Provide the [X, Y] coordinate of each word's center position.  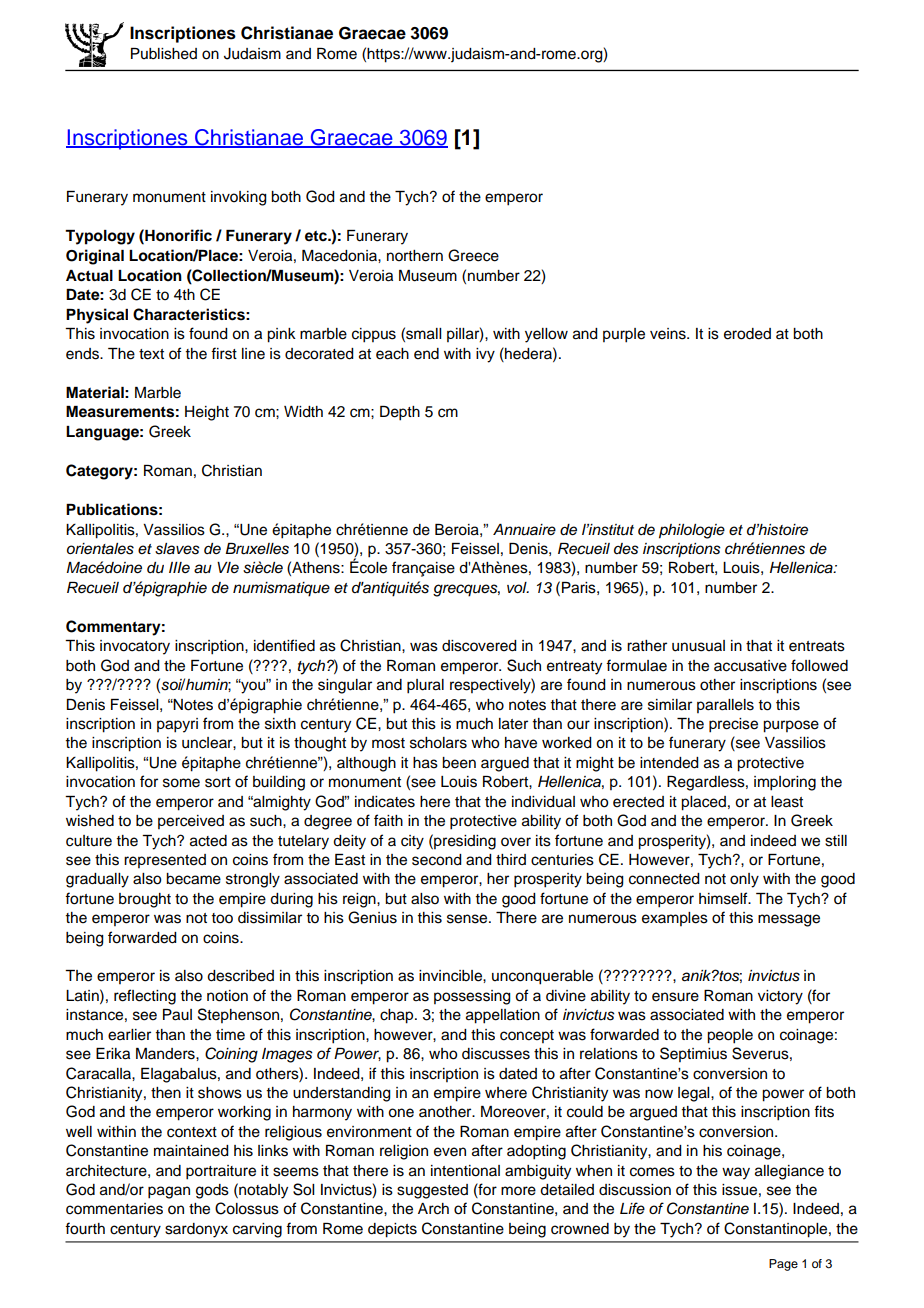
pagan [169, 1192]
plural [425, 686]
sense [468, 919]
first [224, 353]
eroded [747, 334]
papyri [177, 725]
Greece [473, 255]
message [789, 920]
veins [669, 334]
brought [145, 900]
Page [783, 1265]
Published [164, 54]
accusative [750, 666]
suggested [432, 1191]
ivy [485, 355]
